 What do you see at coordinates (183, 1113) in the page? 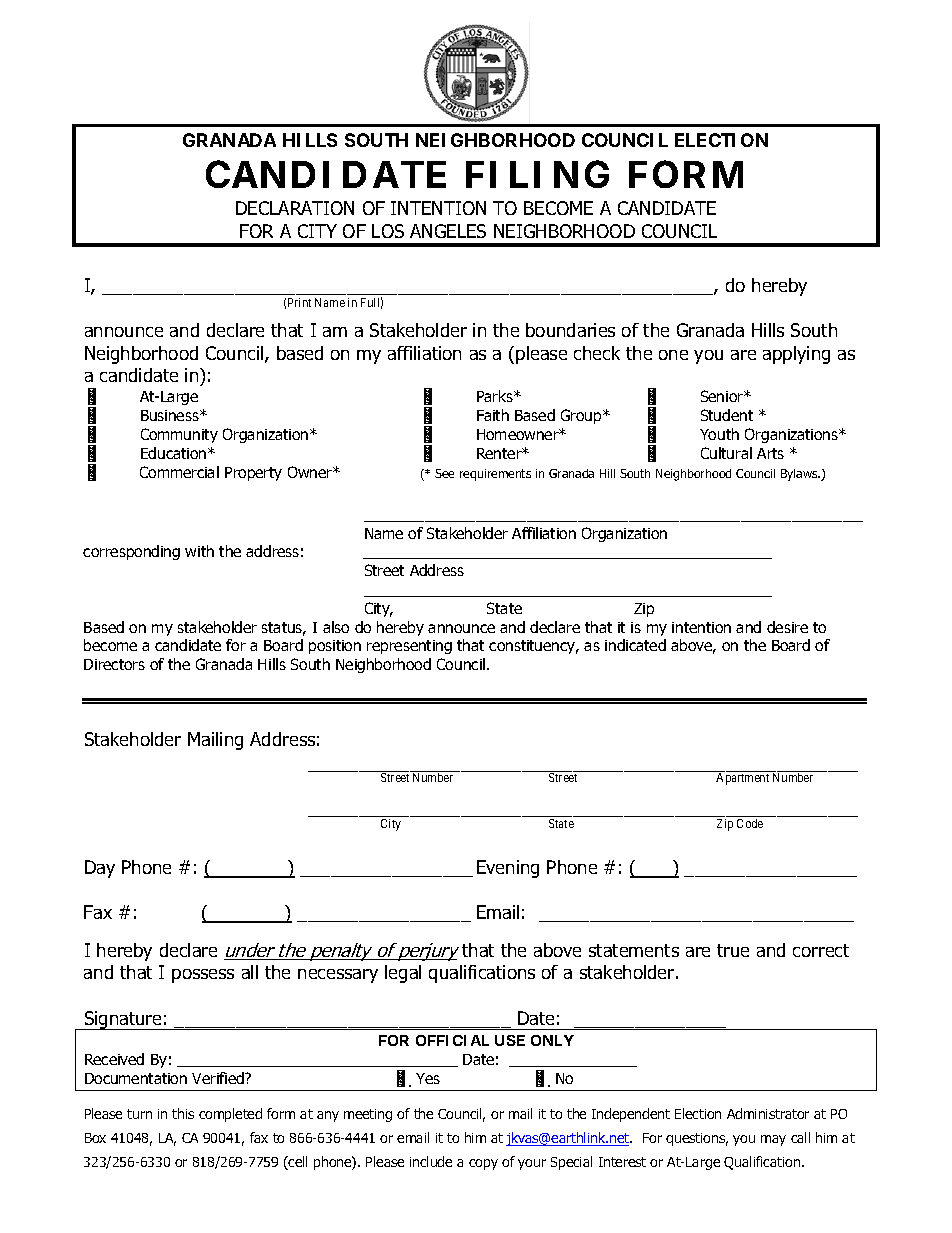
I see `this` at bounding box center [183, 1113].
